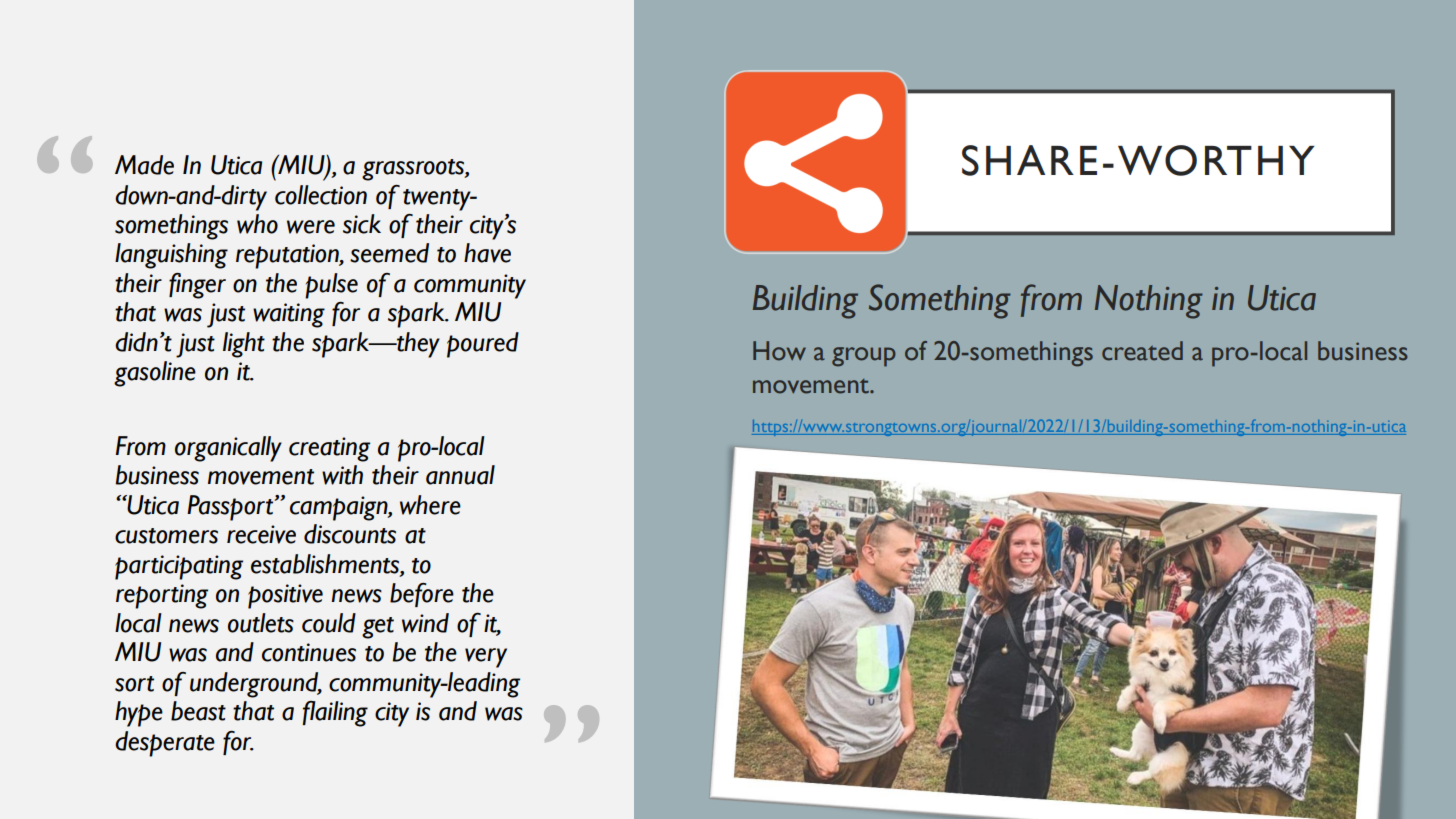 The height and width of the screenshot is (819, 1456). What do you see at coordinates (487, 253) in the screenshot?
I see `have` at bounding box center [487, 253].
